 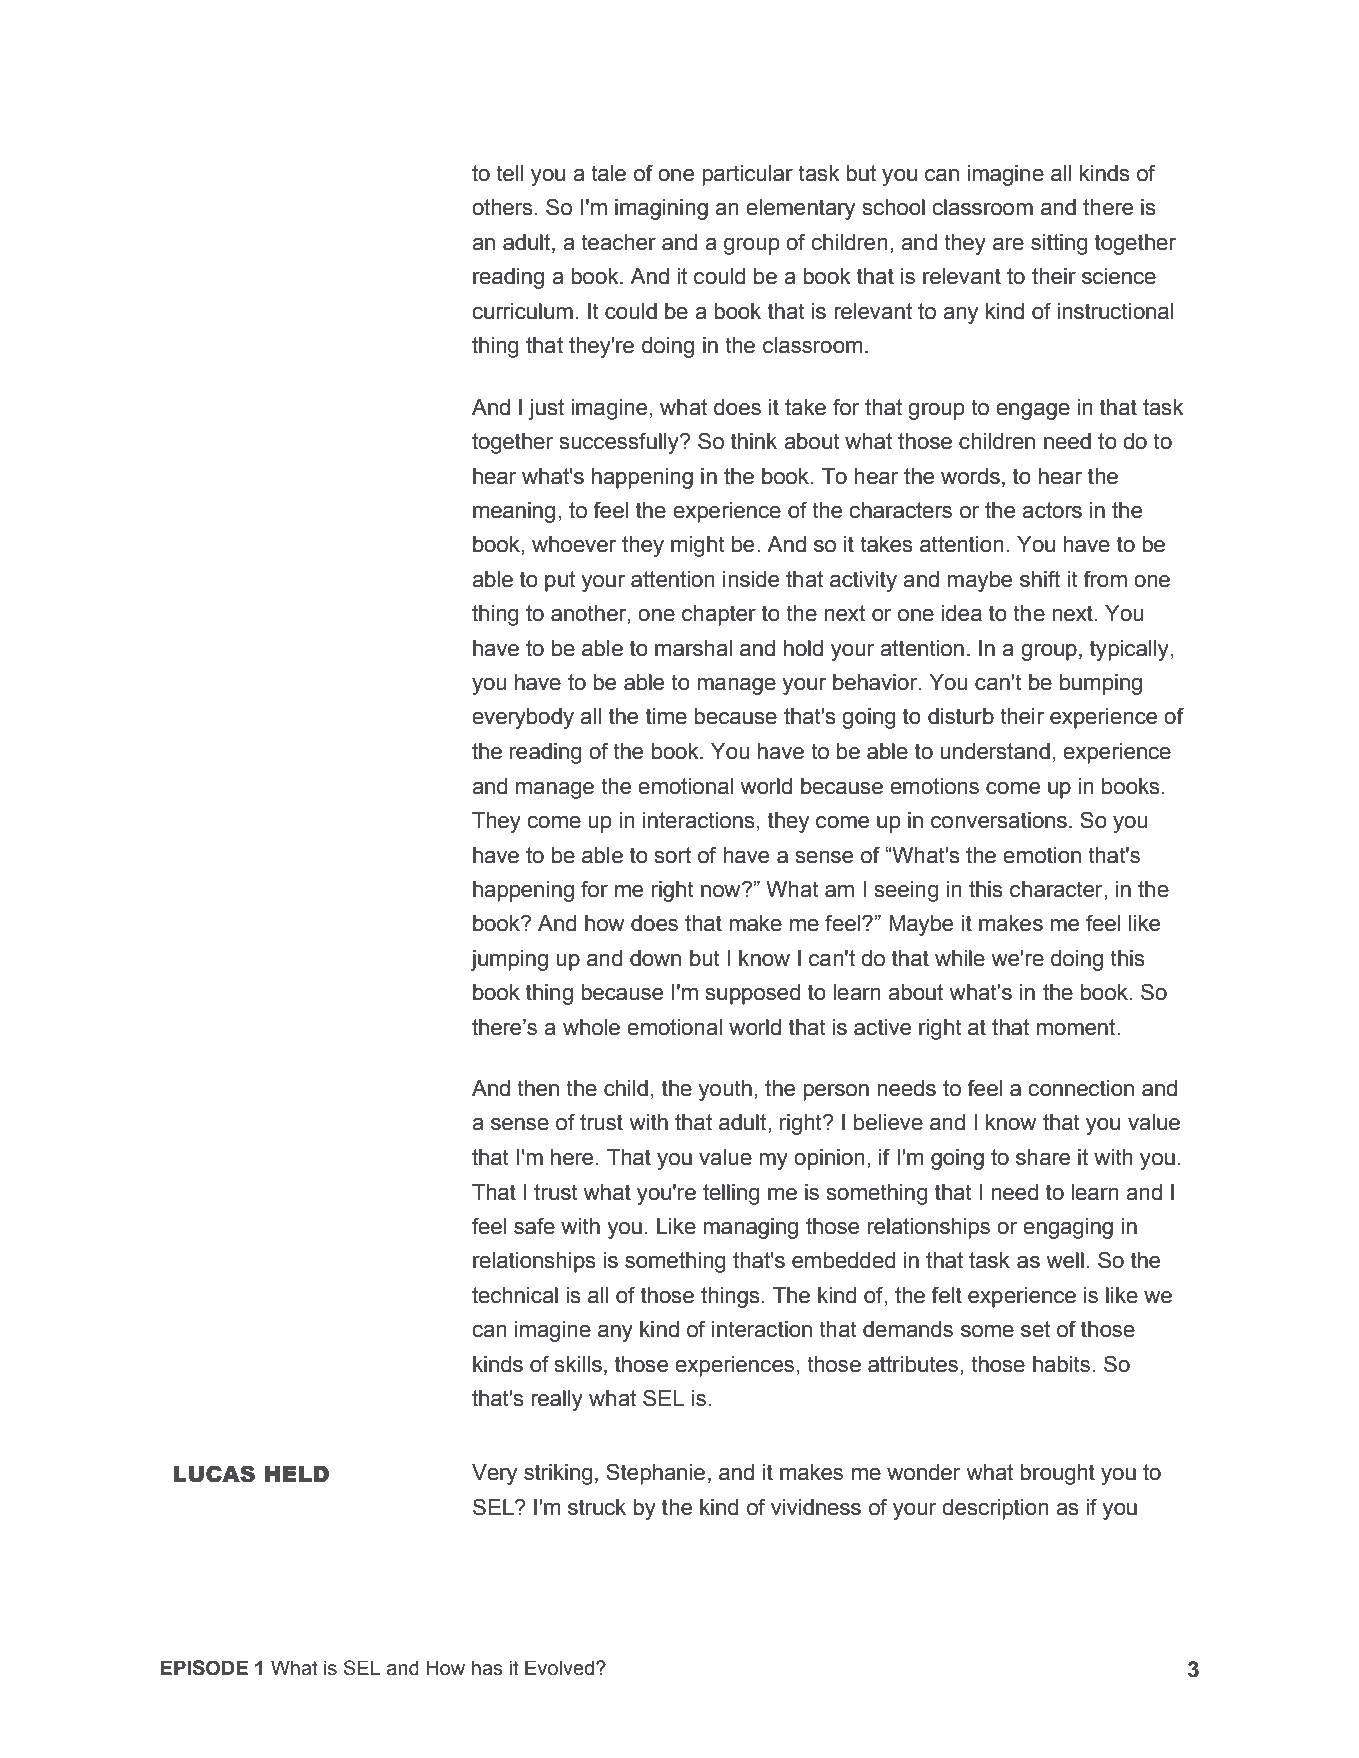 I want to click on while, so click(x=960, y=958).
